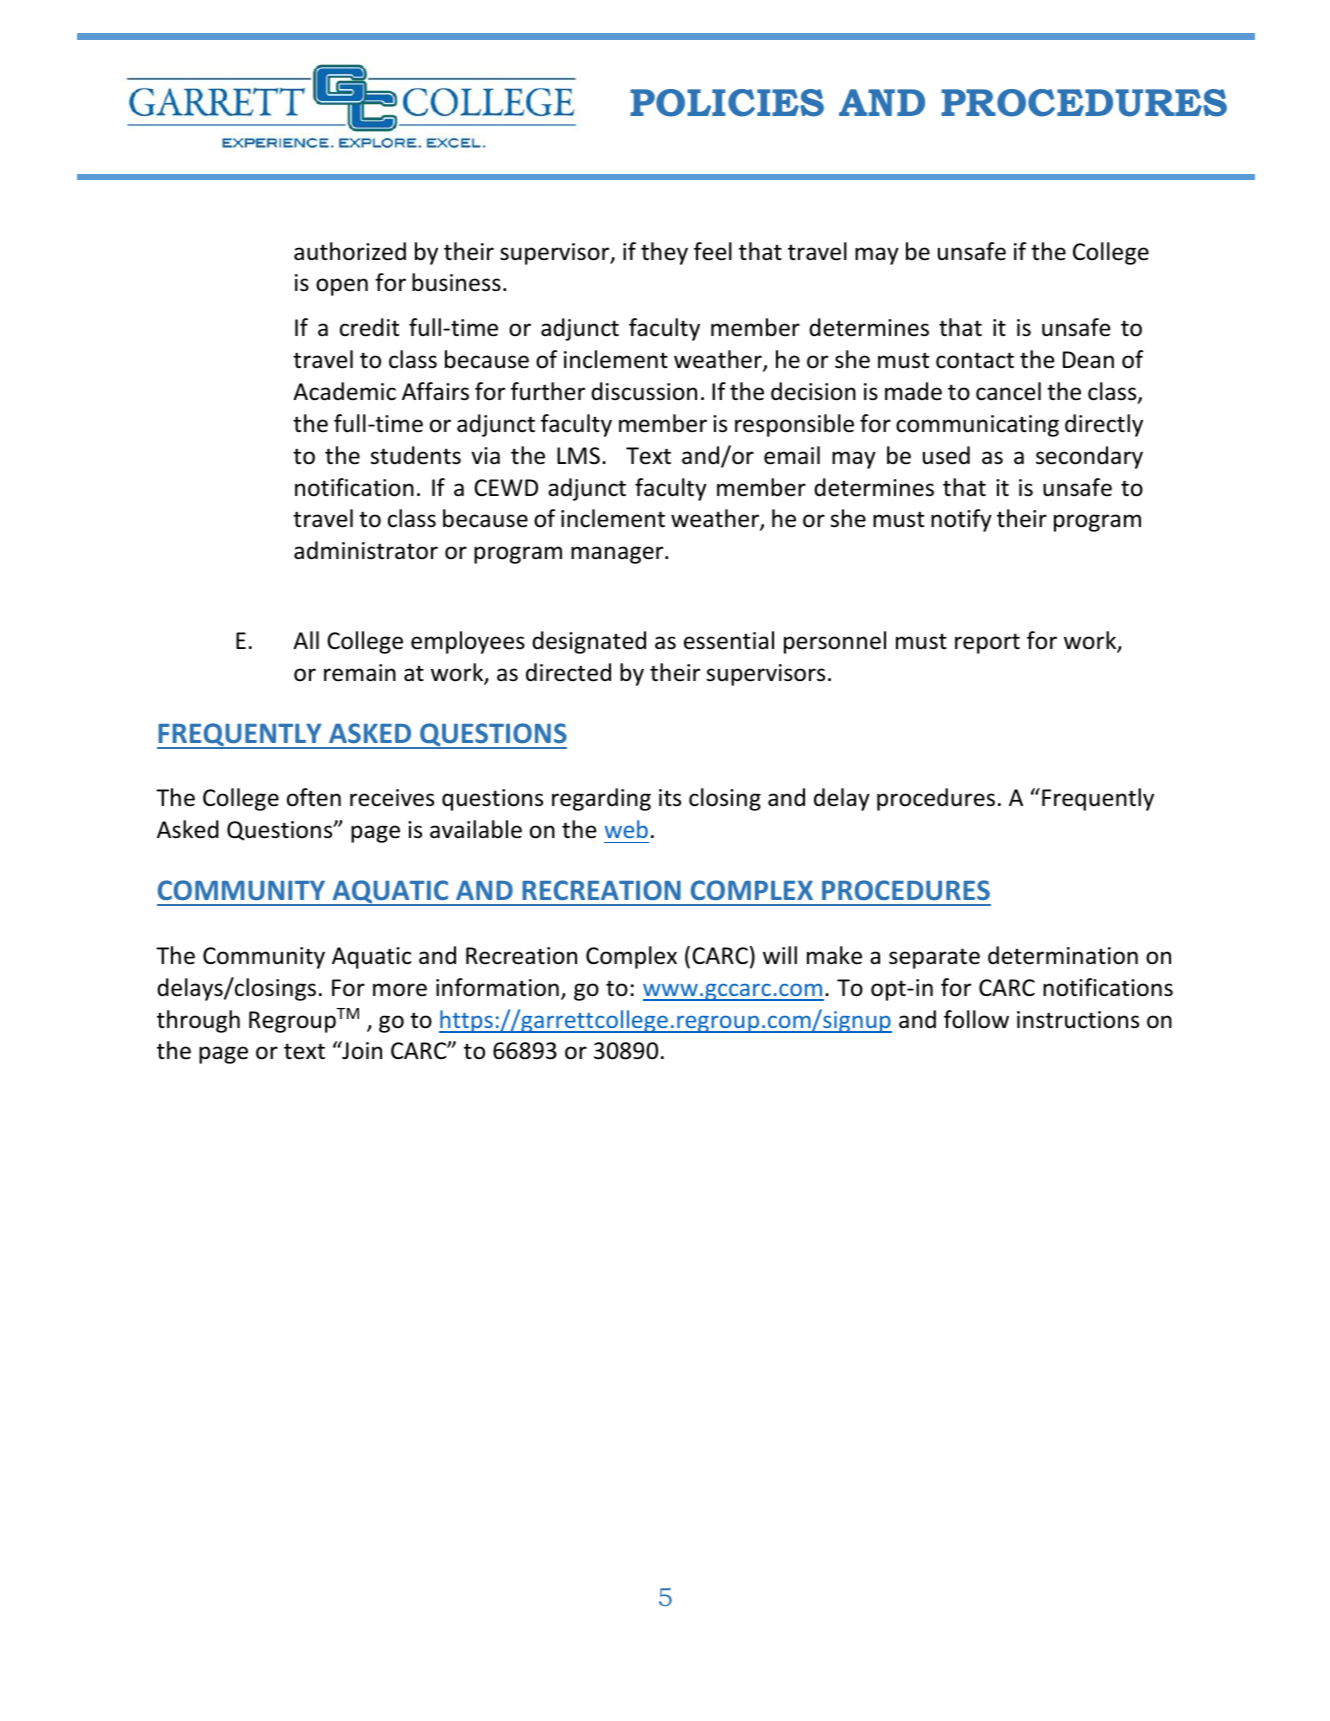  Describe the element at coordinates (314, 797) in the screenshot. I see `often` at that location.
